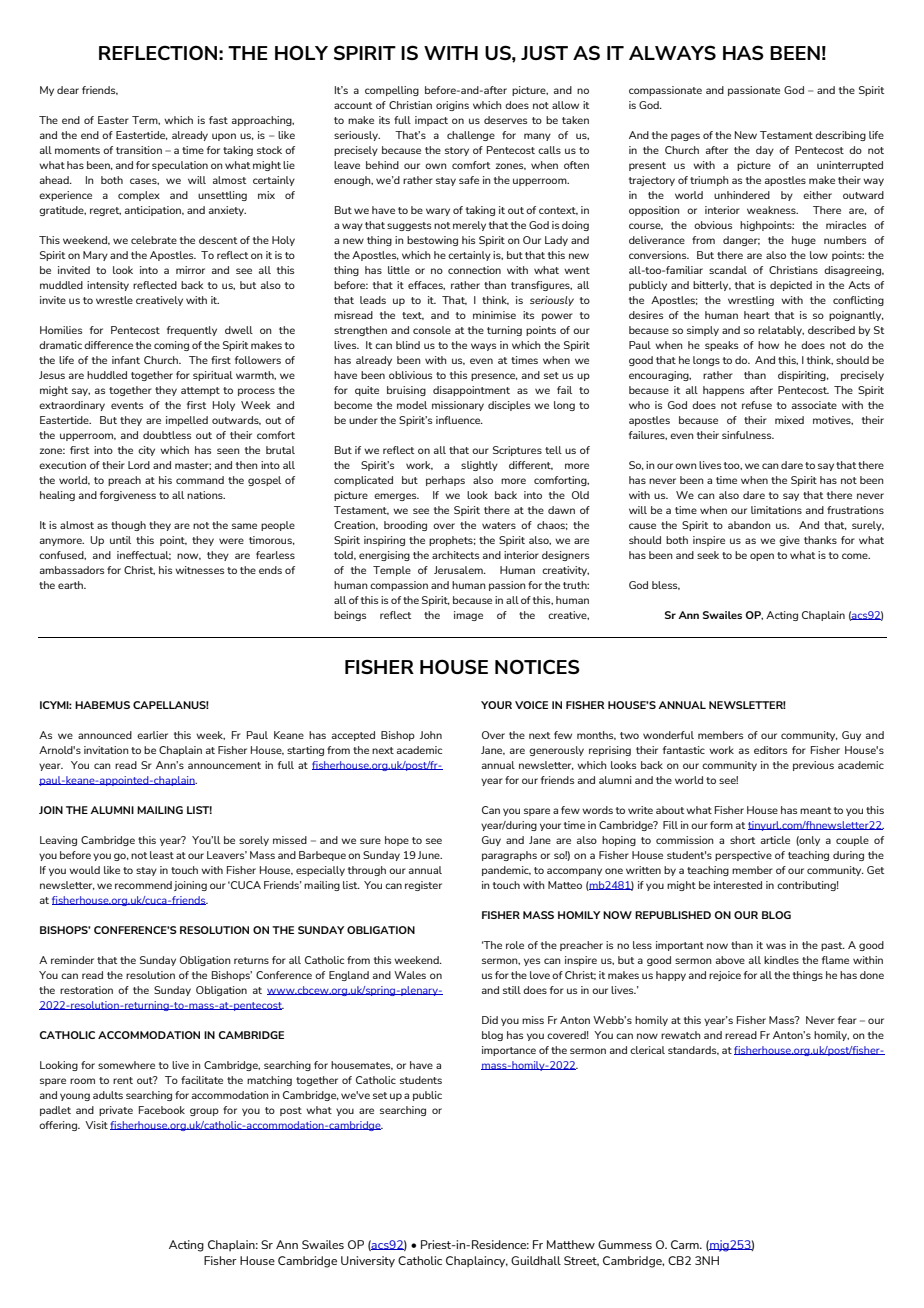  Describe the element at coordinates (768, 345) in the image. I see `how` at that location.
